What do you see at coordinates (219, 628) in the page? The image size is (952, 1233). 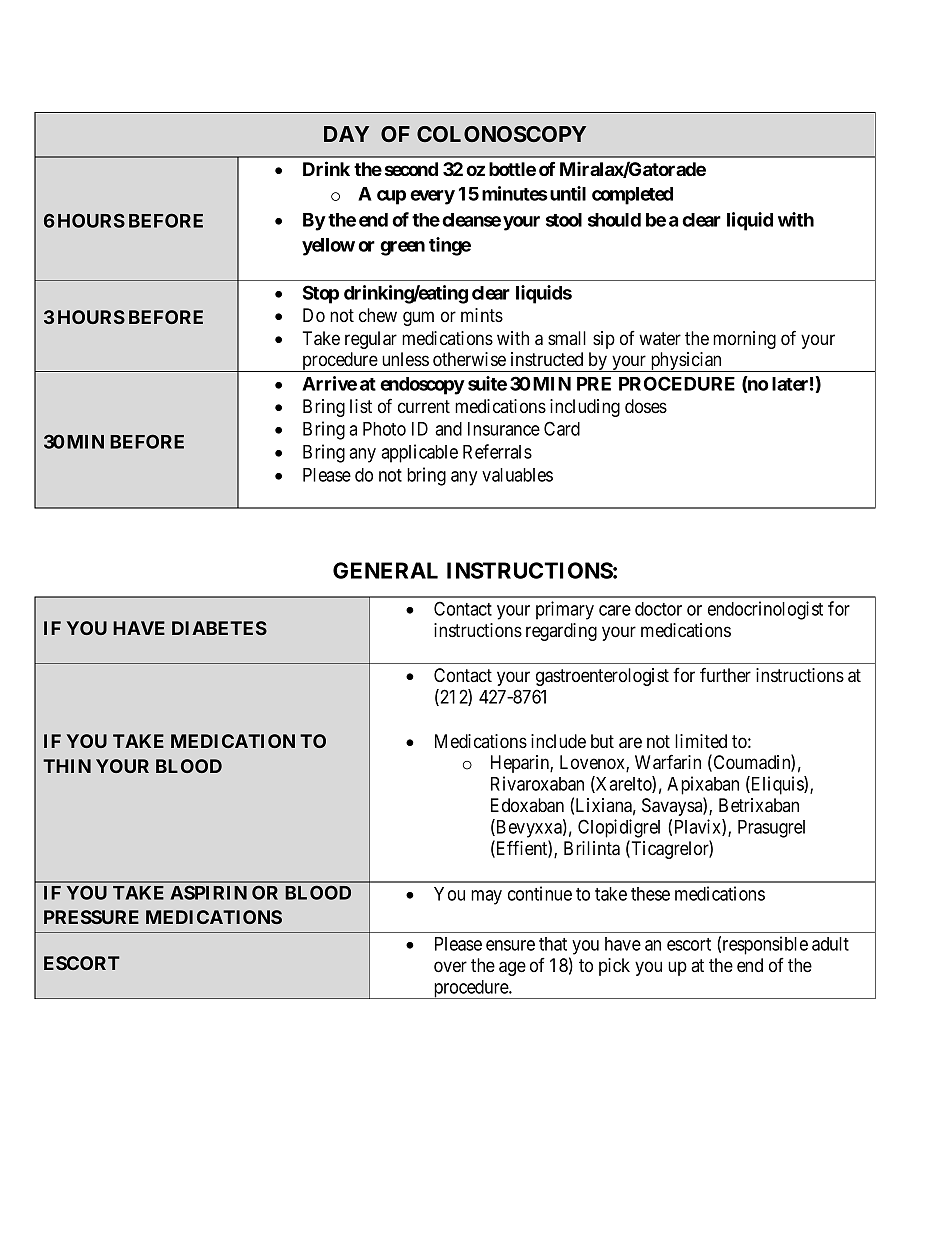 I see `DIABETES` at bounding box center [219, 628].
